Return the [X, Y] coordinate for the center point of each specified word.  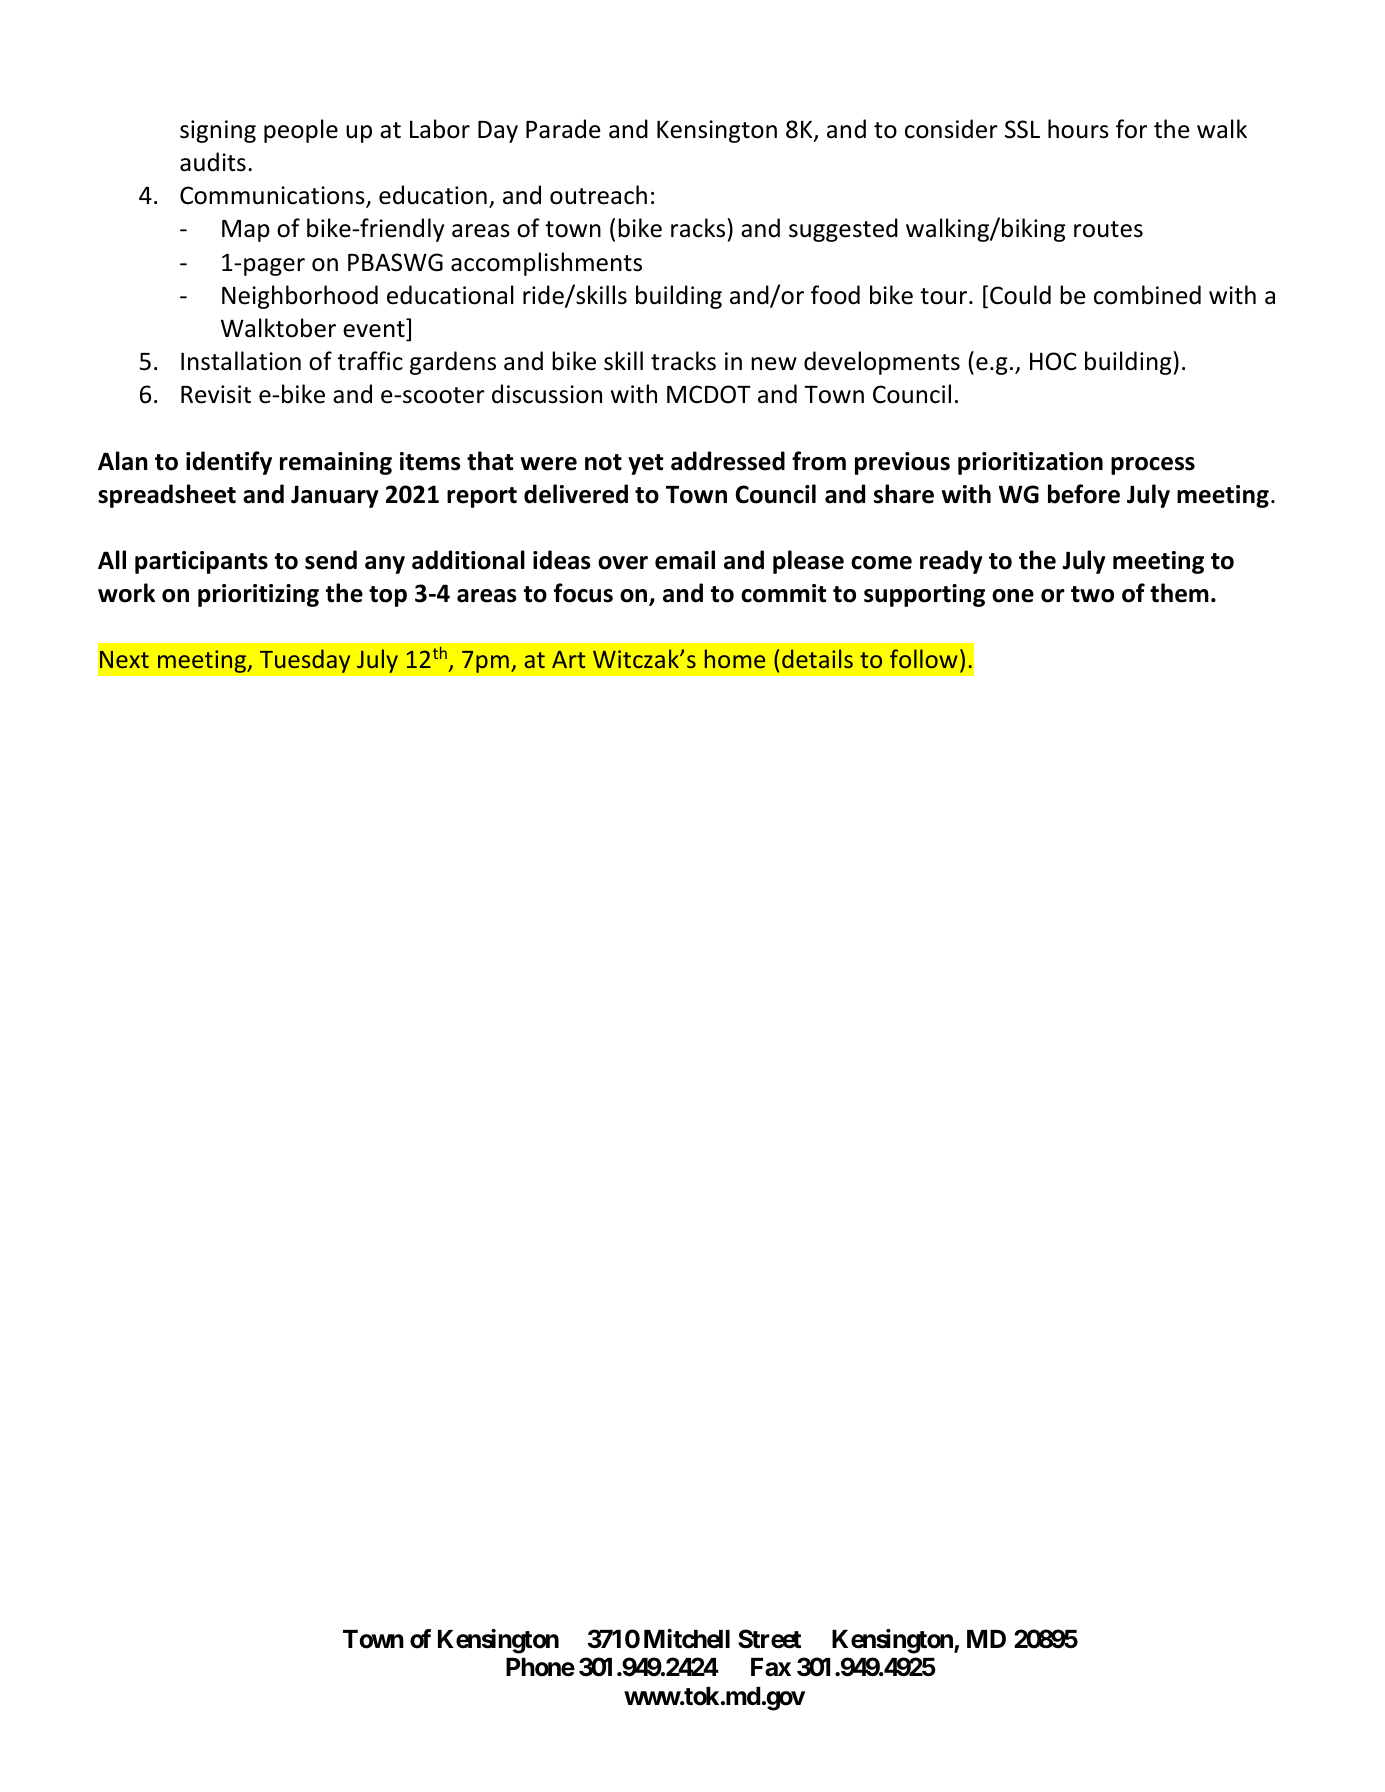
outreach [598, 195]
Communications [273, 196]
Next [124, 659]
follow [923, 658]
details [817, 658]
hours [1078, 129]
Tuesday [305, 661]
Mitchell [687, 1639]
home [735, 658]
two [1092, 594]
